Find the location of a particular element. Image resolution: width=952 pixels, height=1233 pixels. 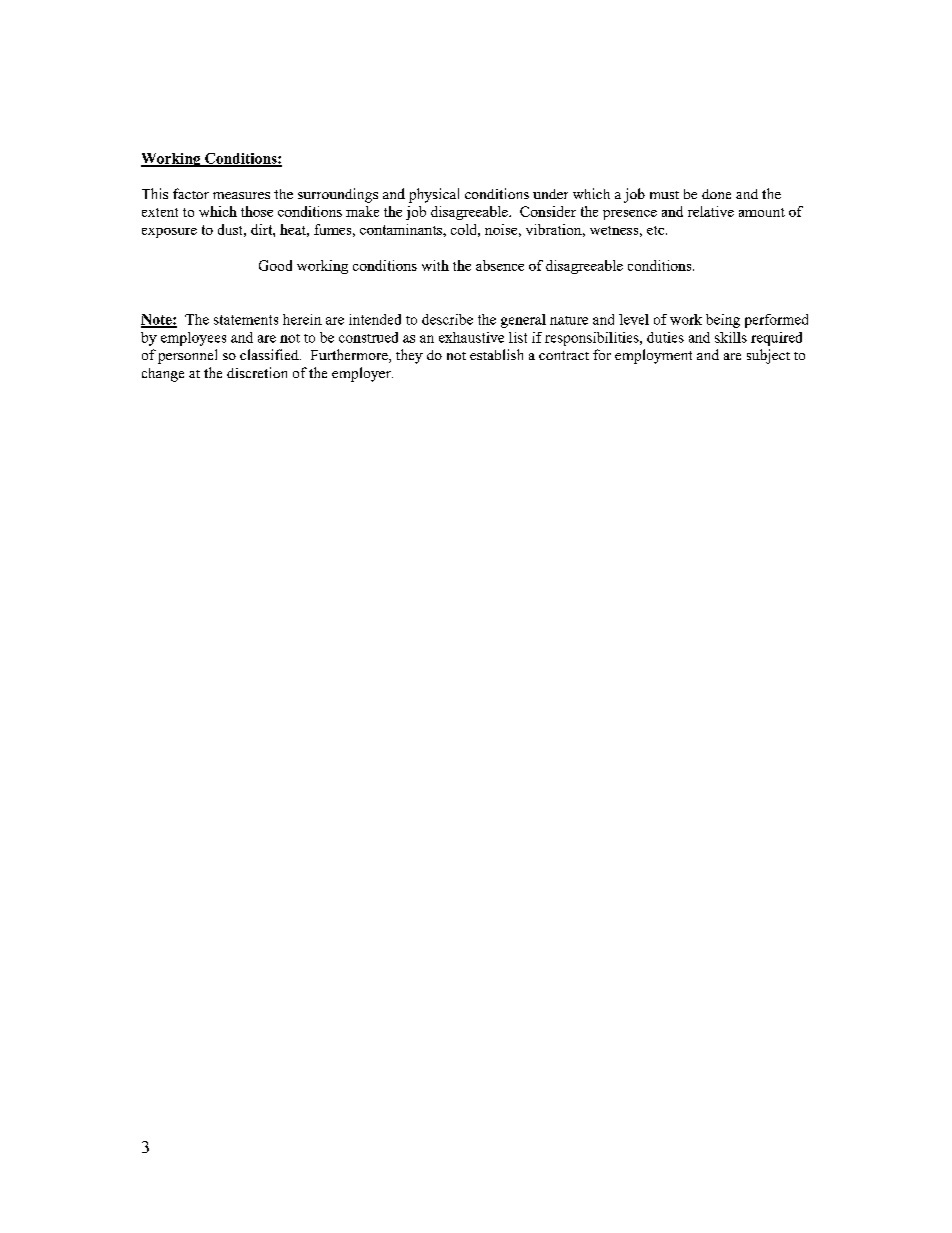

absence is located at coordinates (500, 265).
